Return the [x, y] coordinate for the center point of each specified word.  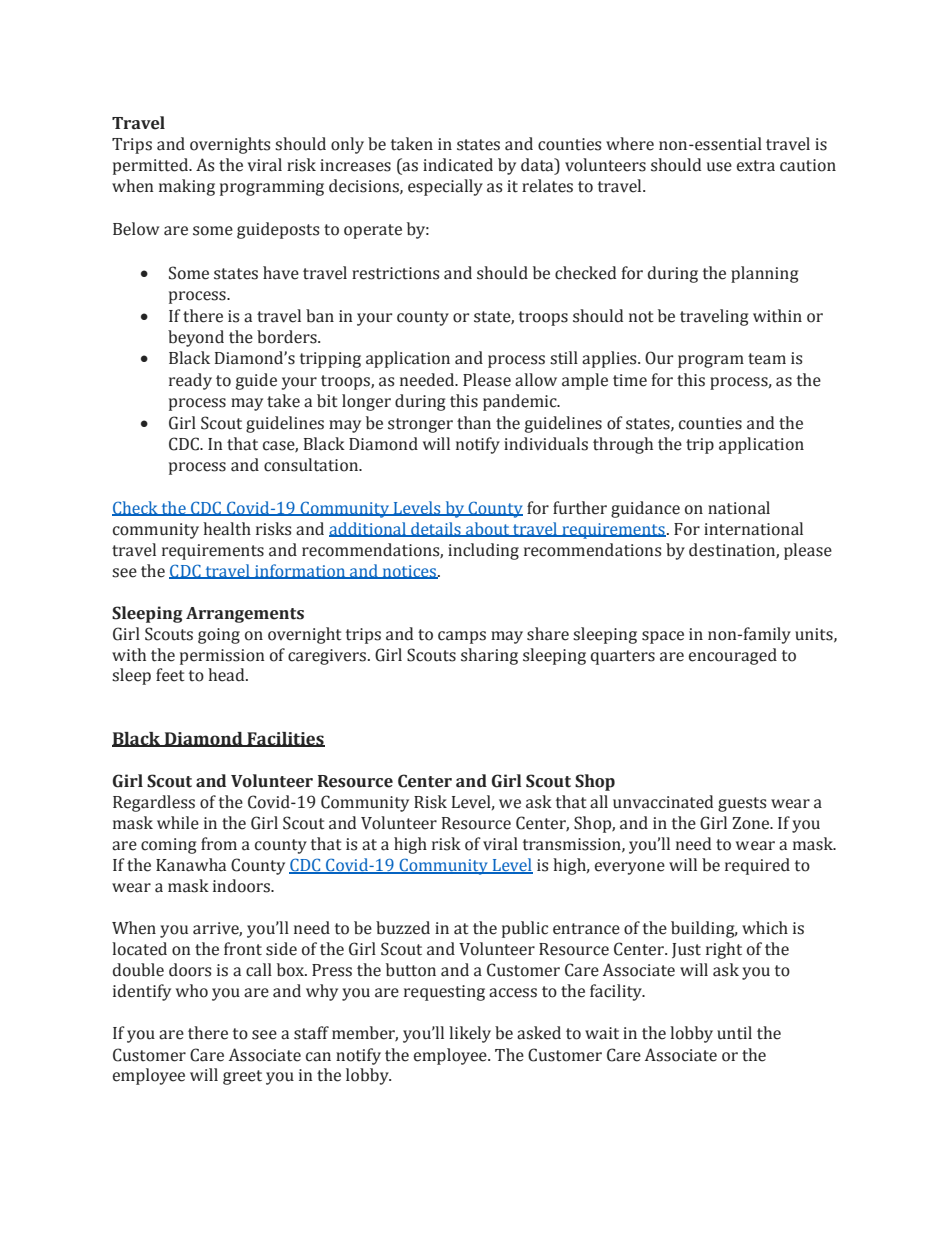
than [474, 423]
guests [742, 804]
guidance [645, 509]
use [719, 167]
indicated [458, 165]
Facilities [285, 739]
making [187, 187]
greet [242, 1077]
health [227, 529]
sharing [489, 656]
